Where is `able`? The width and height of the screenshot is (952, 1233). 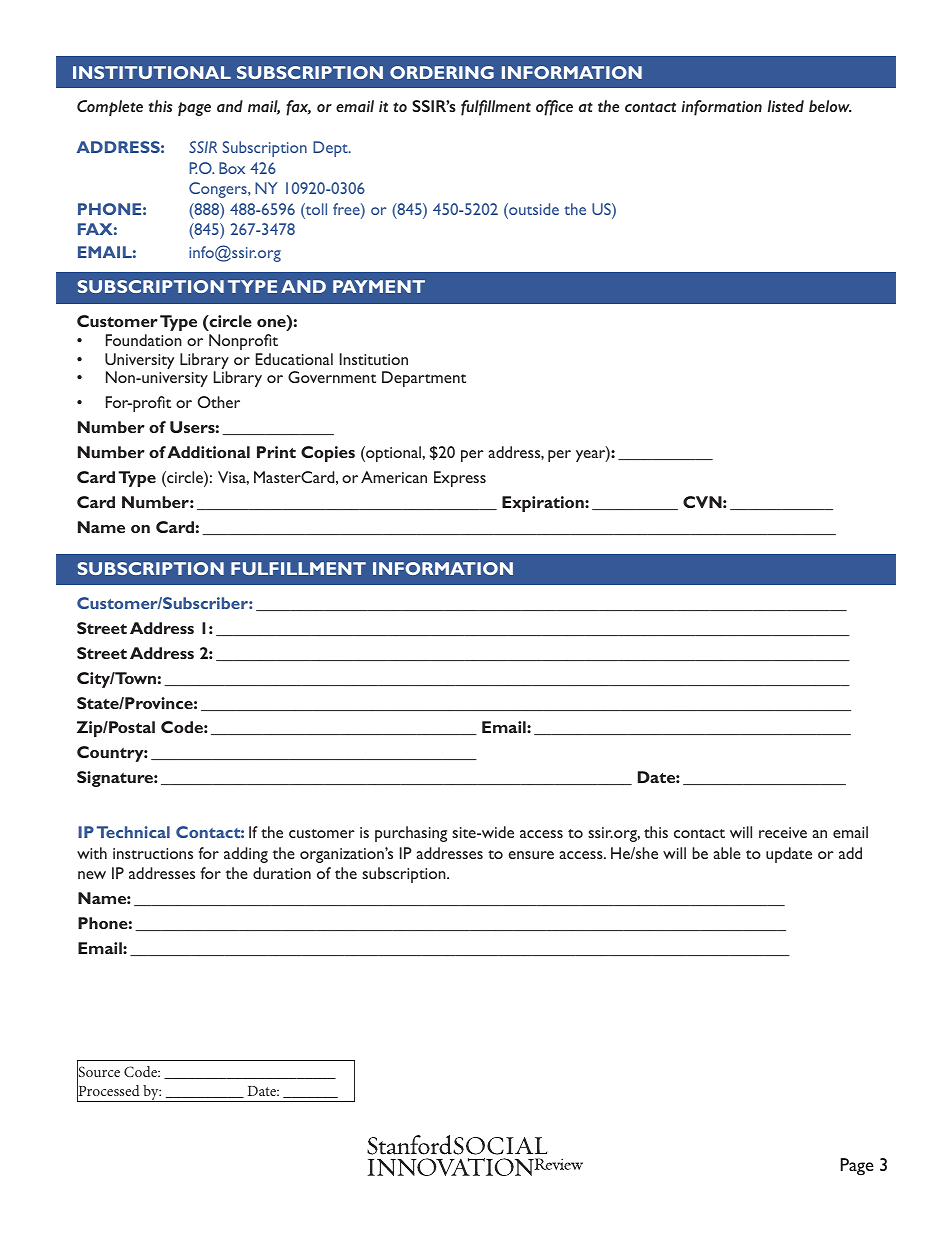 able is located at coordinates (727, 853).
